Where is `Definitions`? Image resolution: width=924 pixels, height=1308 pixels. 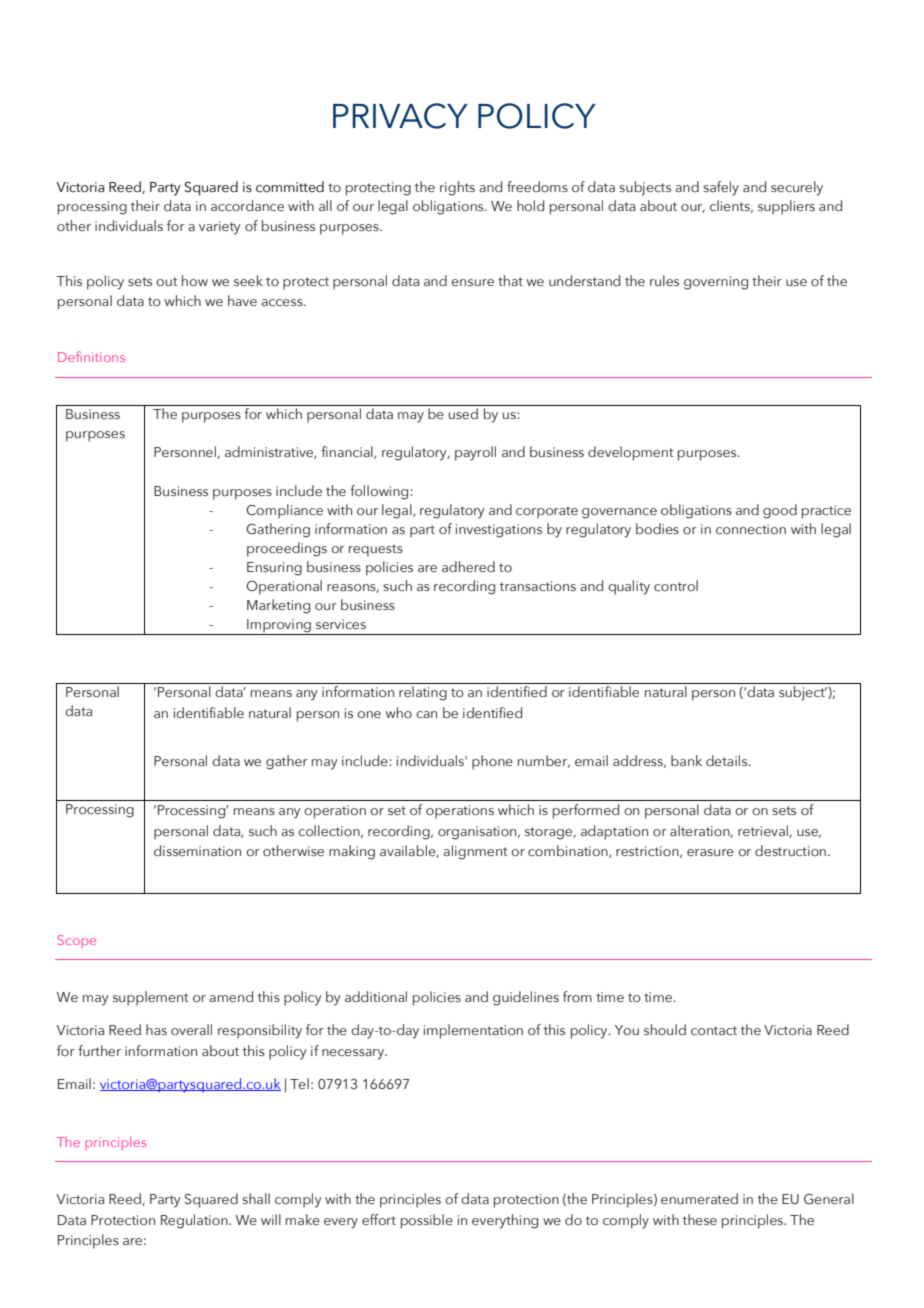
Definitions is located at coordinates (91, 356).
